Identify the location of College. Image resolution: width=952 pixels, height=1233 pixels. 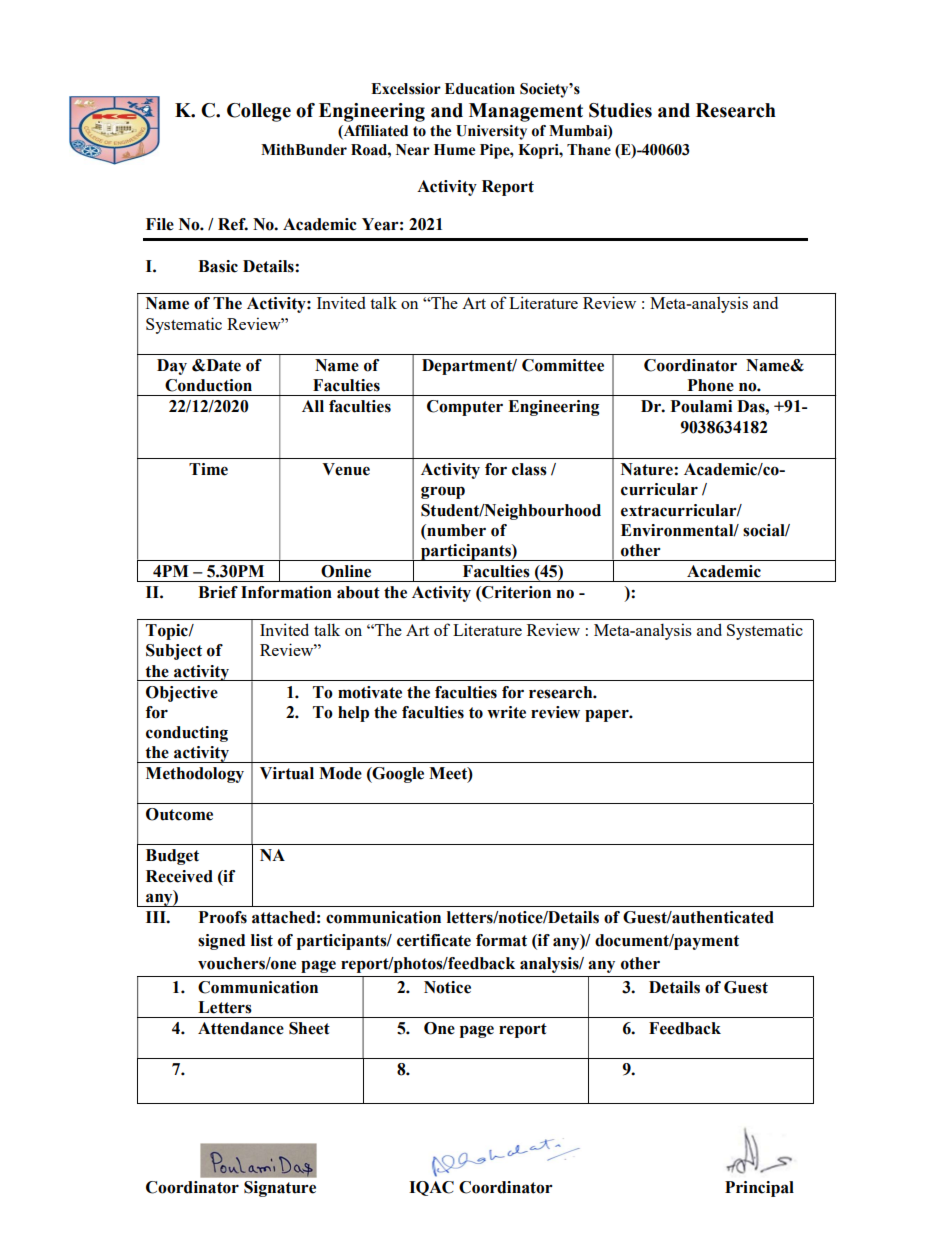
(259, 112).
